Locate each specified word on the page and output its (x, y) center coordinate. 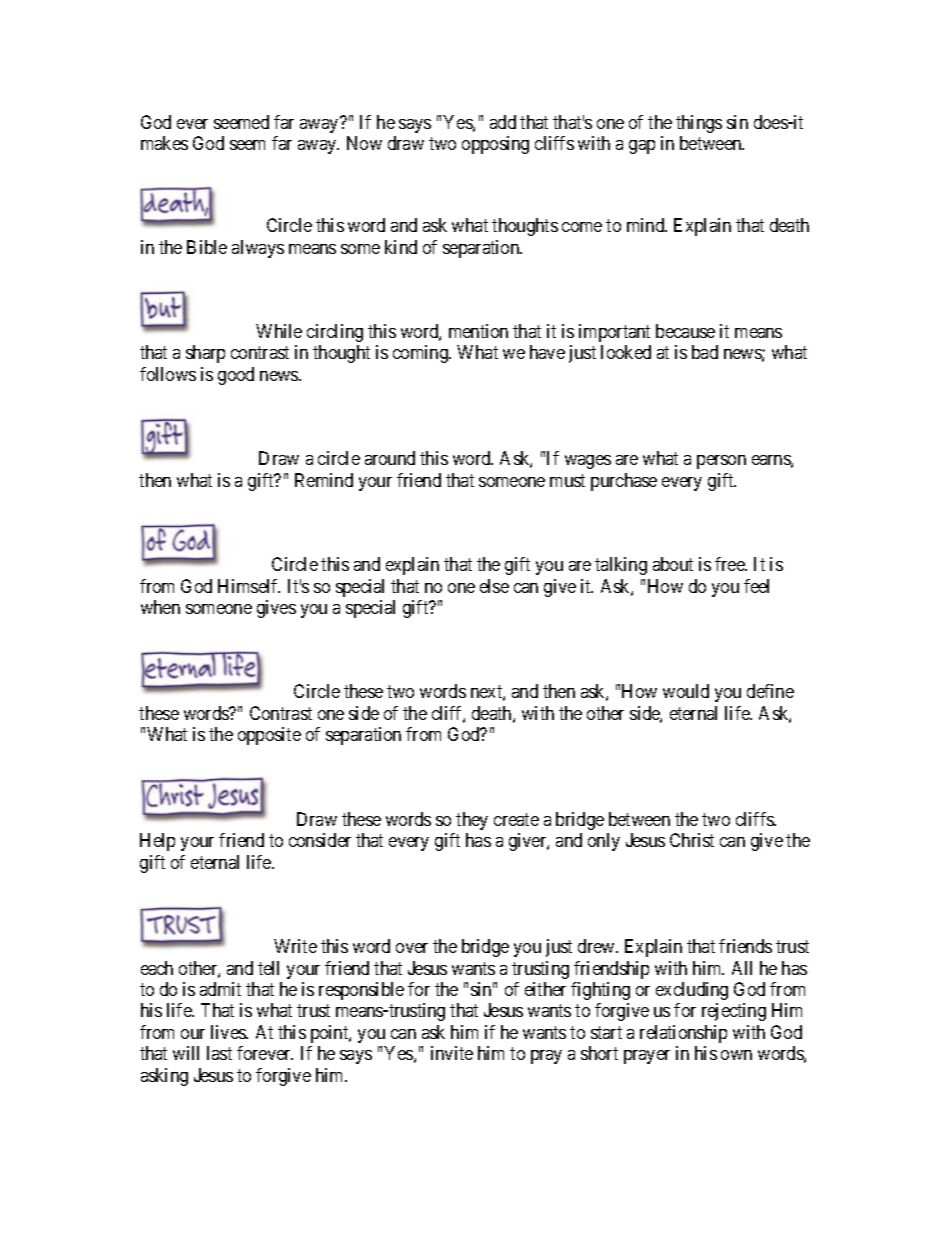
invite (452, 1053)
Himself (249, 586)
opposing (495, 145)
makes (164, 143)
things (699, 124)
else (494, 586)
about (673, 564)
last (219, 1053)
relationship (683, 1034)
